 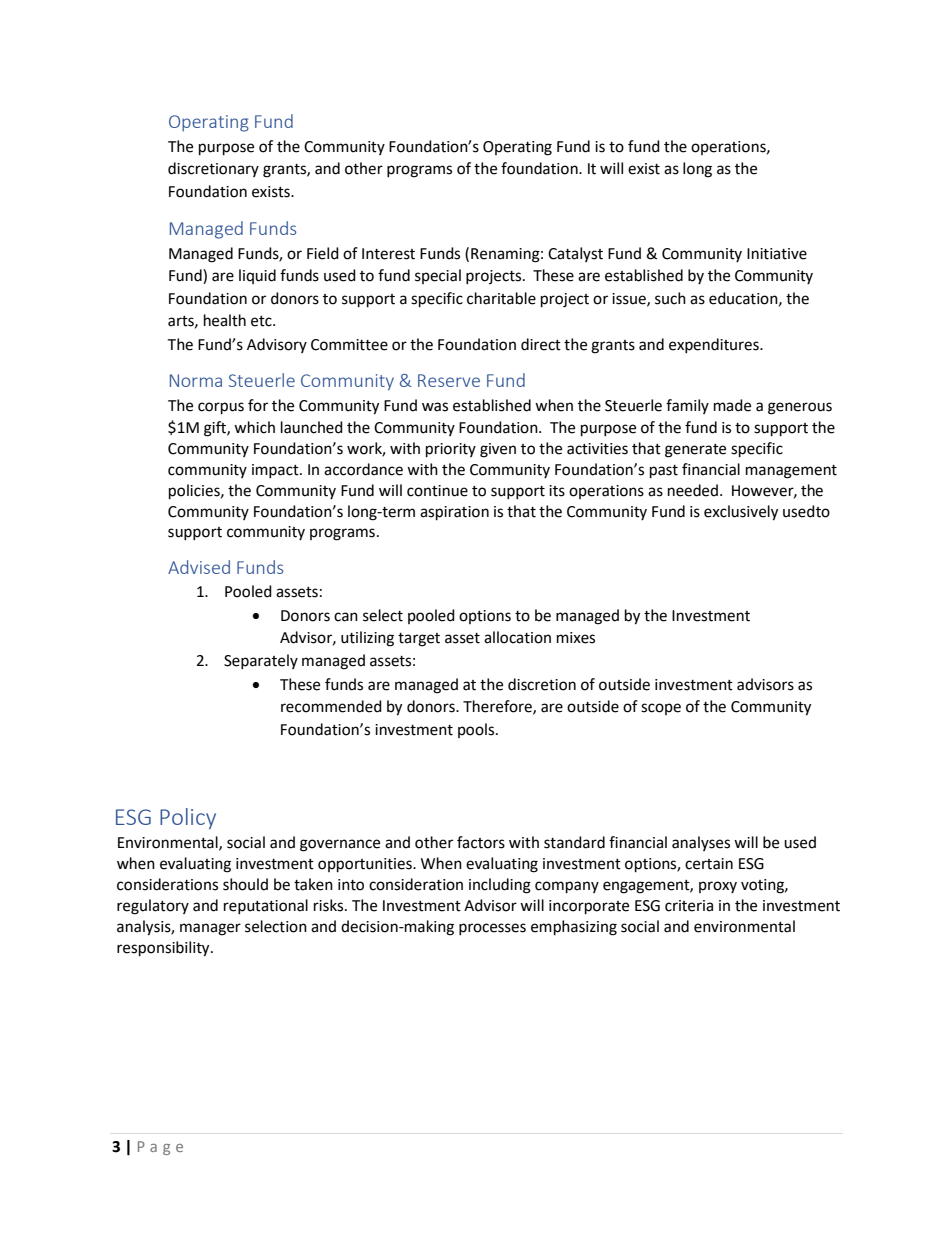 What do you see at coordinates (188, 818) in the document?
I see `Policy` at bounding box center [188, 818].
